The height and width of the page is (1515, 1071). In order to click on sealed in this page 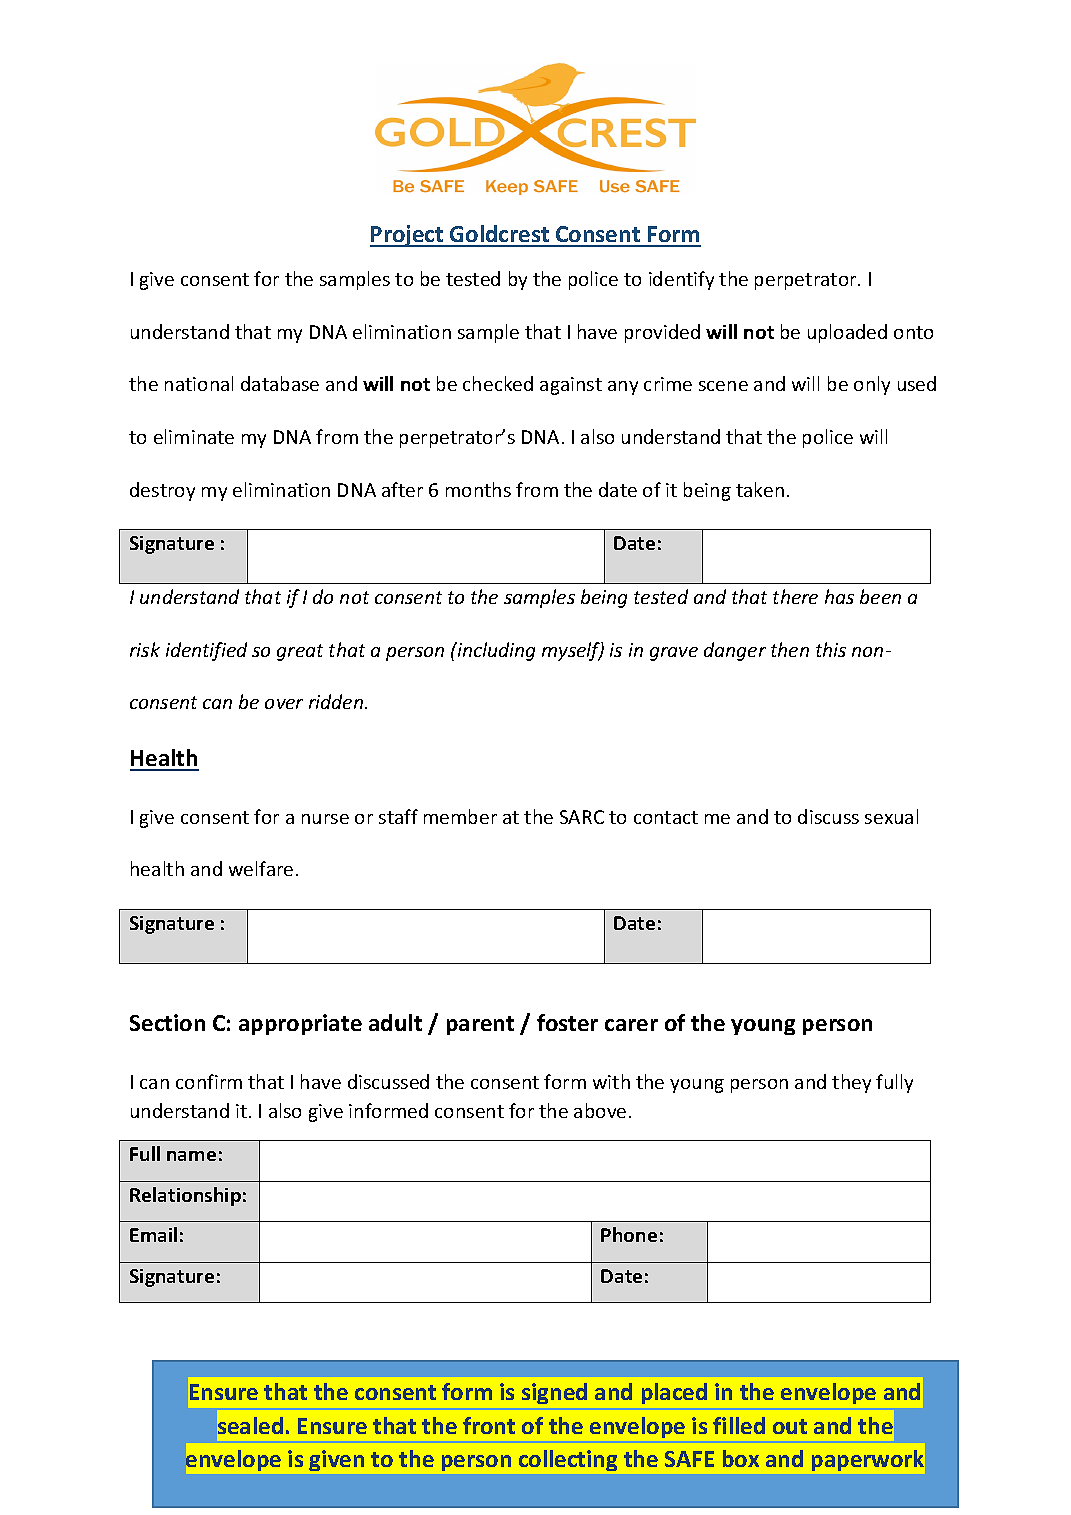, I will do `click(250, 1425)`.
